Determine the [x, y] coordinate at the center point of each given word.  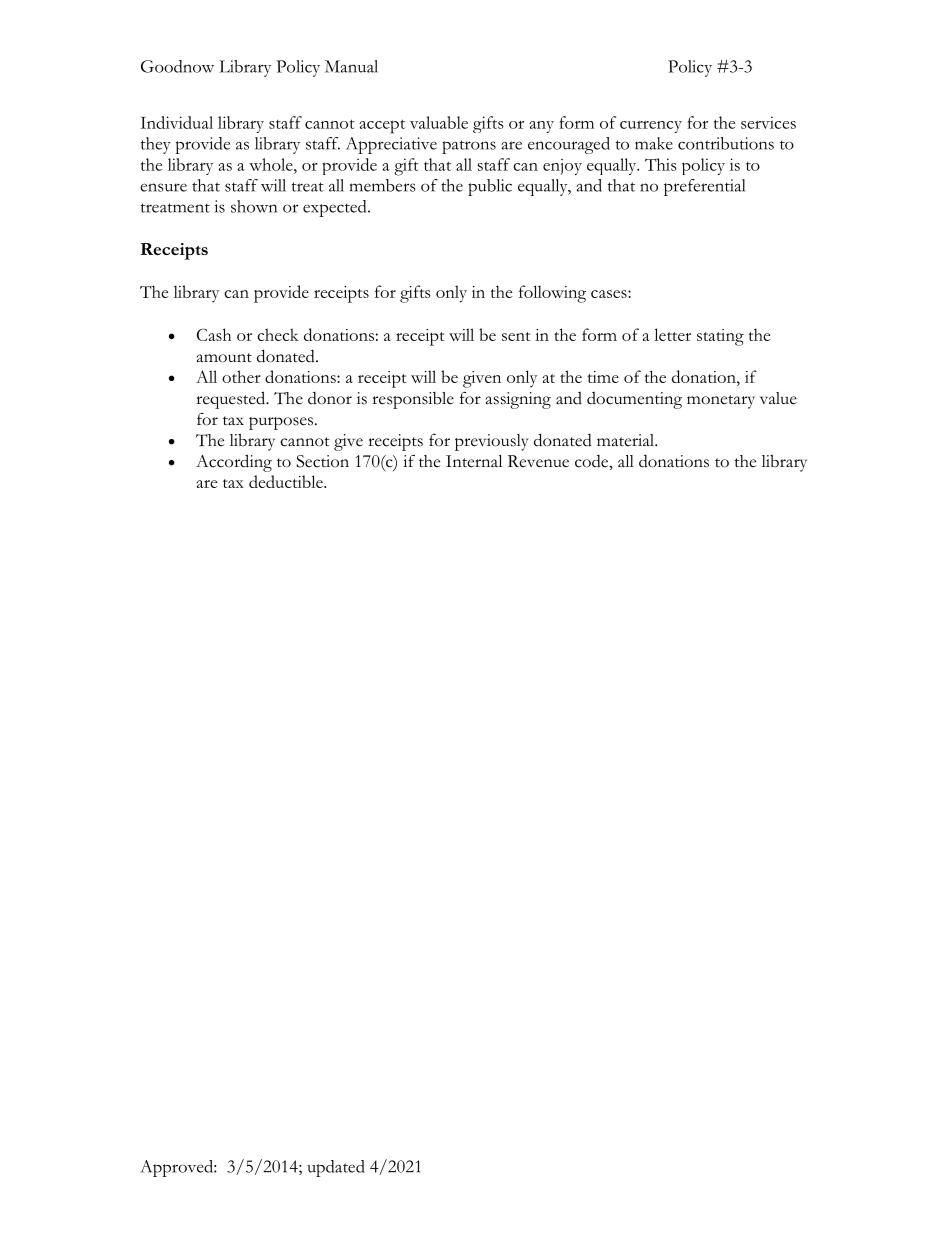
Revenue [538, 461]
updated [336, 1168]
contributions [726, 143]
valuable [439, 122]
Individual [176, 122]
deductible [287, 481]
